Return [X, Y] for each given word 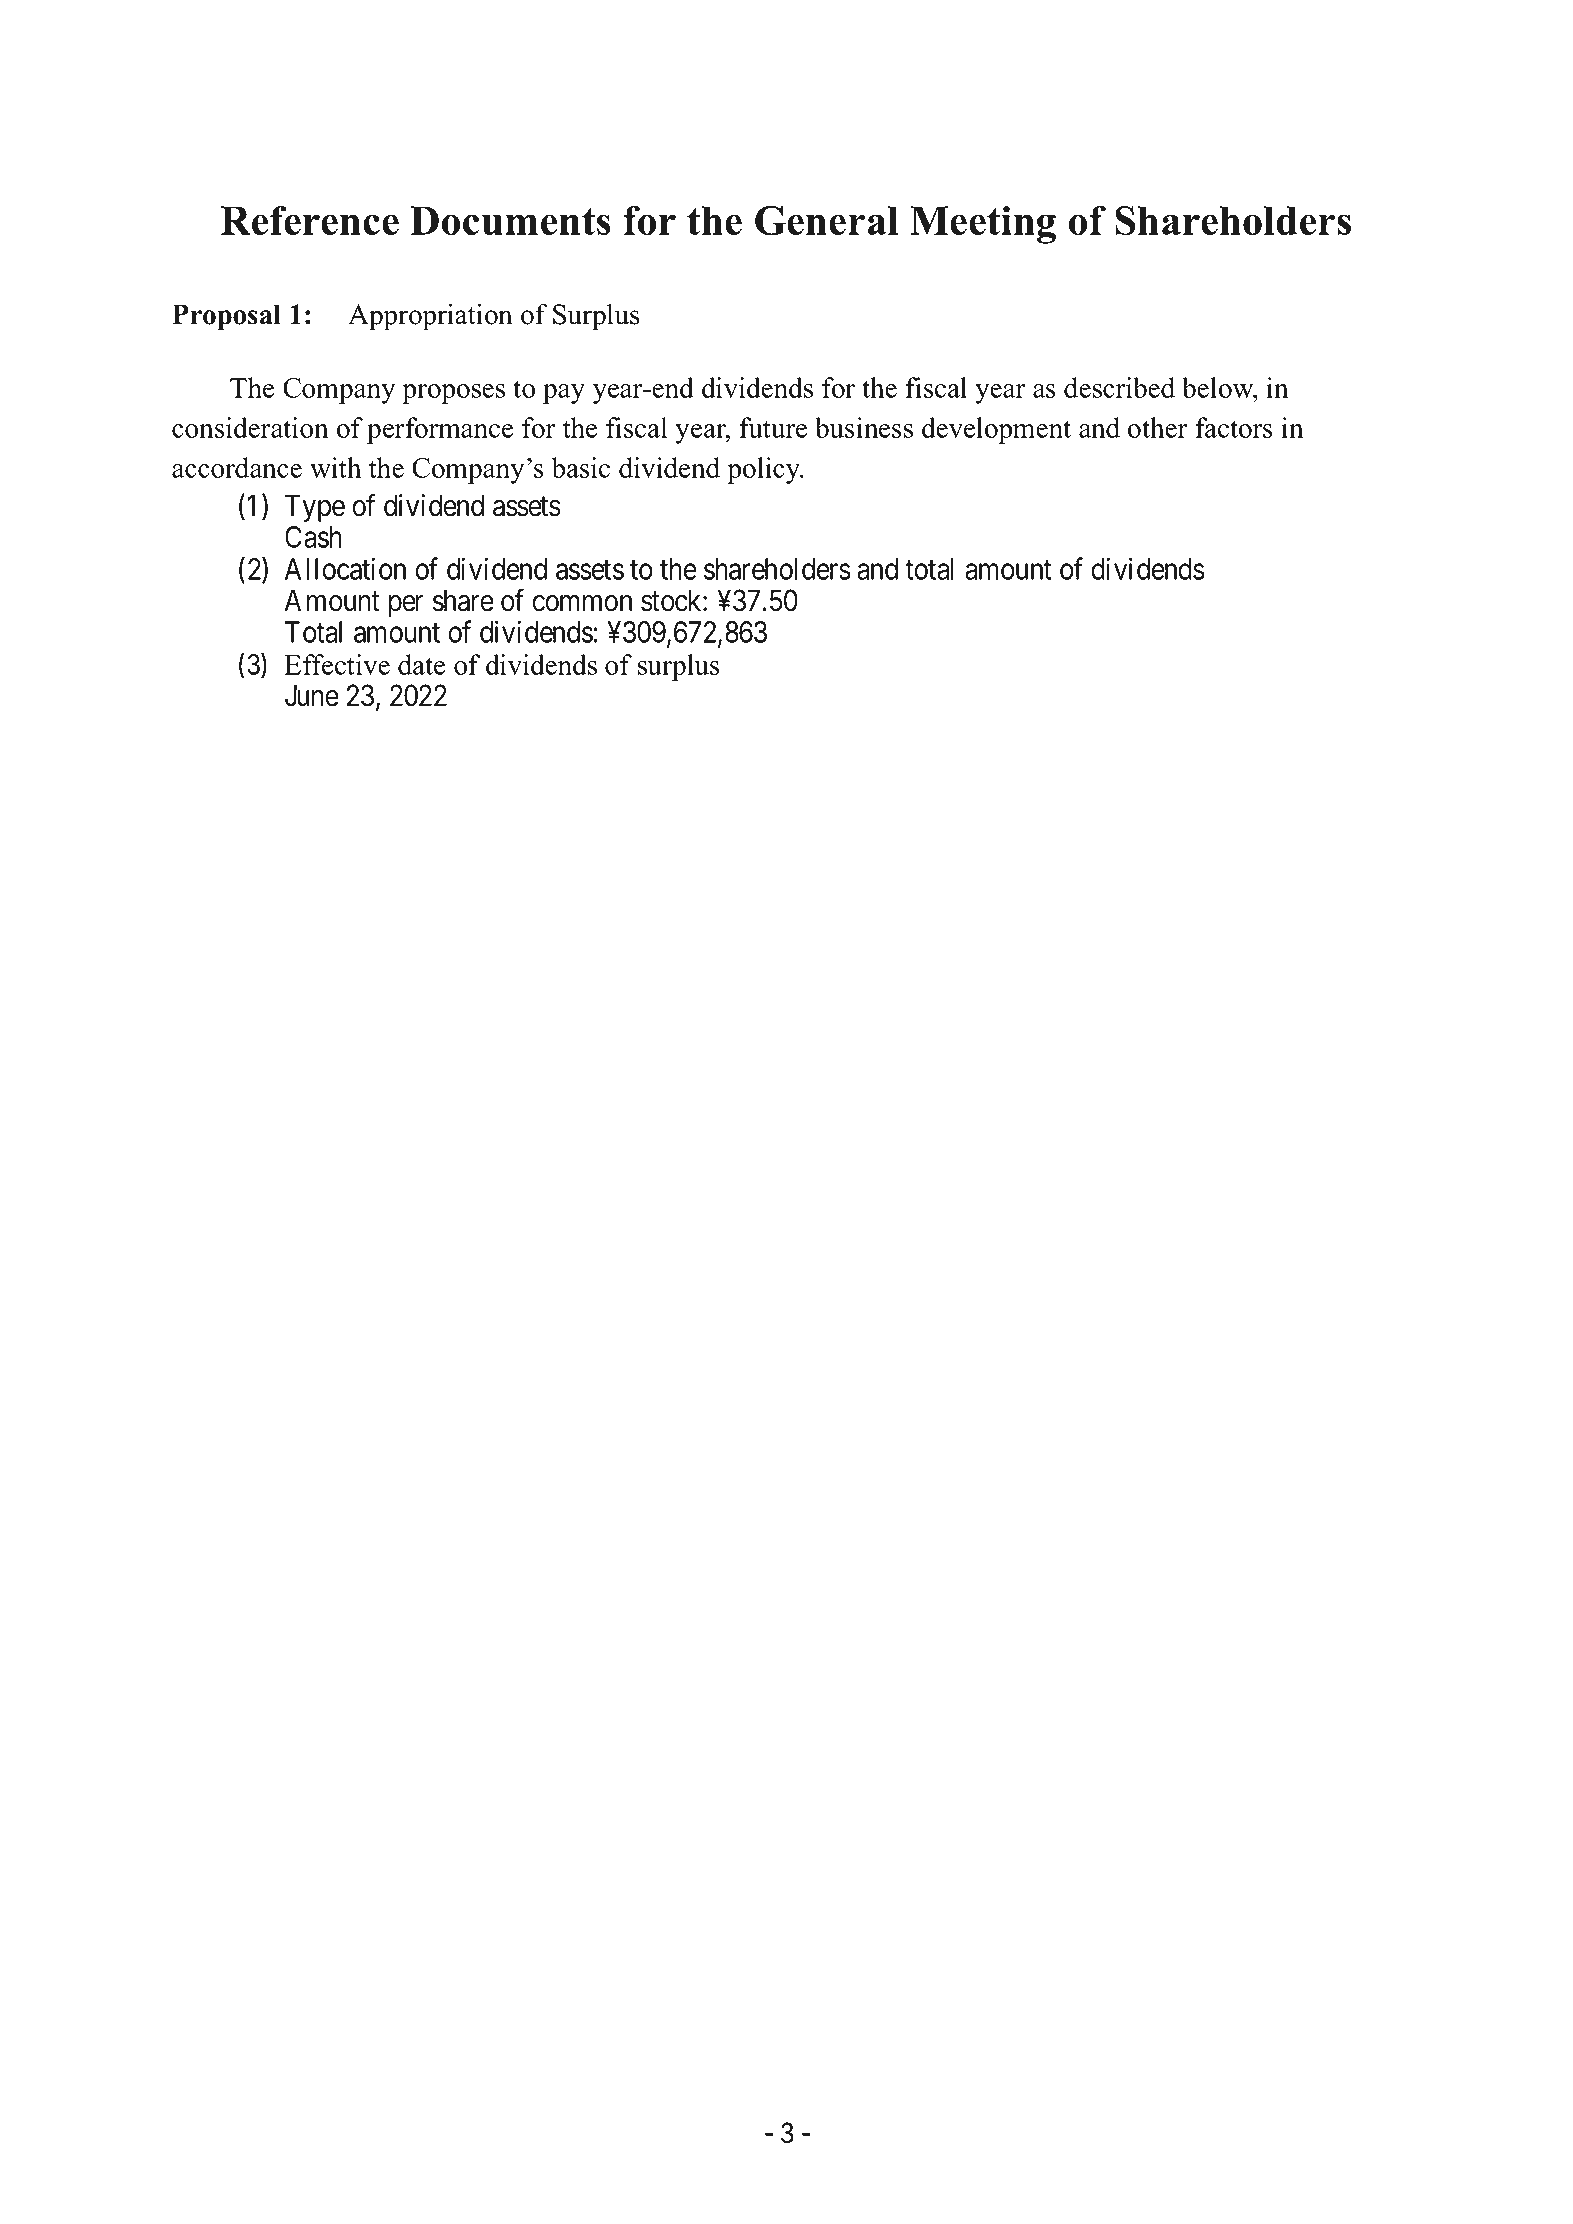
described [1119, 387]
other [1158, 427]
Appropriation [430, 317]
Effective [337, 664]
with [335, 467]
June [312, 696]
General [826, 220]
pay [564, 394]
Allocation [345, 568]
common [582, 603]
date [421, 664]
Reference [310, 220]
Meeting [983, 225]
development [996, 430]
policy [765, 470]
